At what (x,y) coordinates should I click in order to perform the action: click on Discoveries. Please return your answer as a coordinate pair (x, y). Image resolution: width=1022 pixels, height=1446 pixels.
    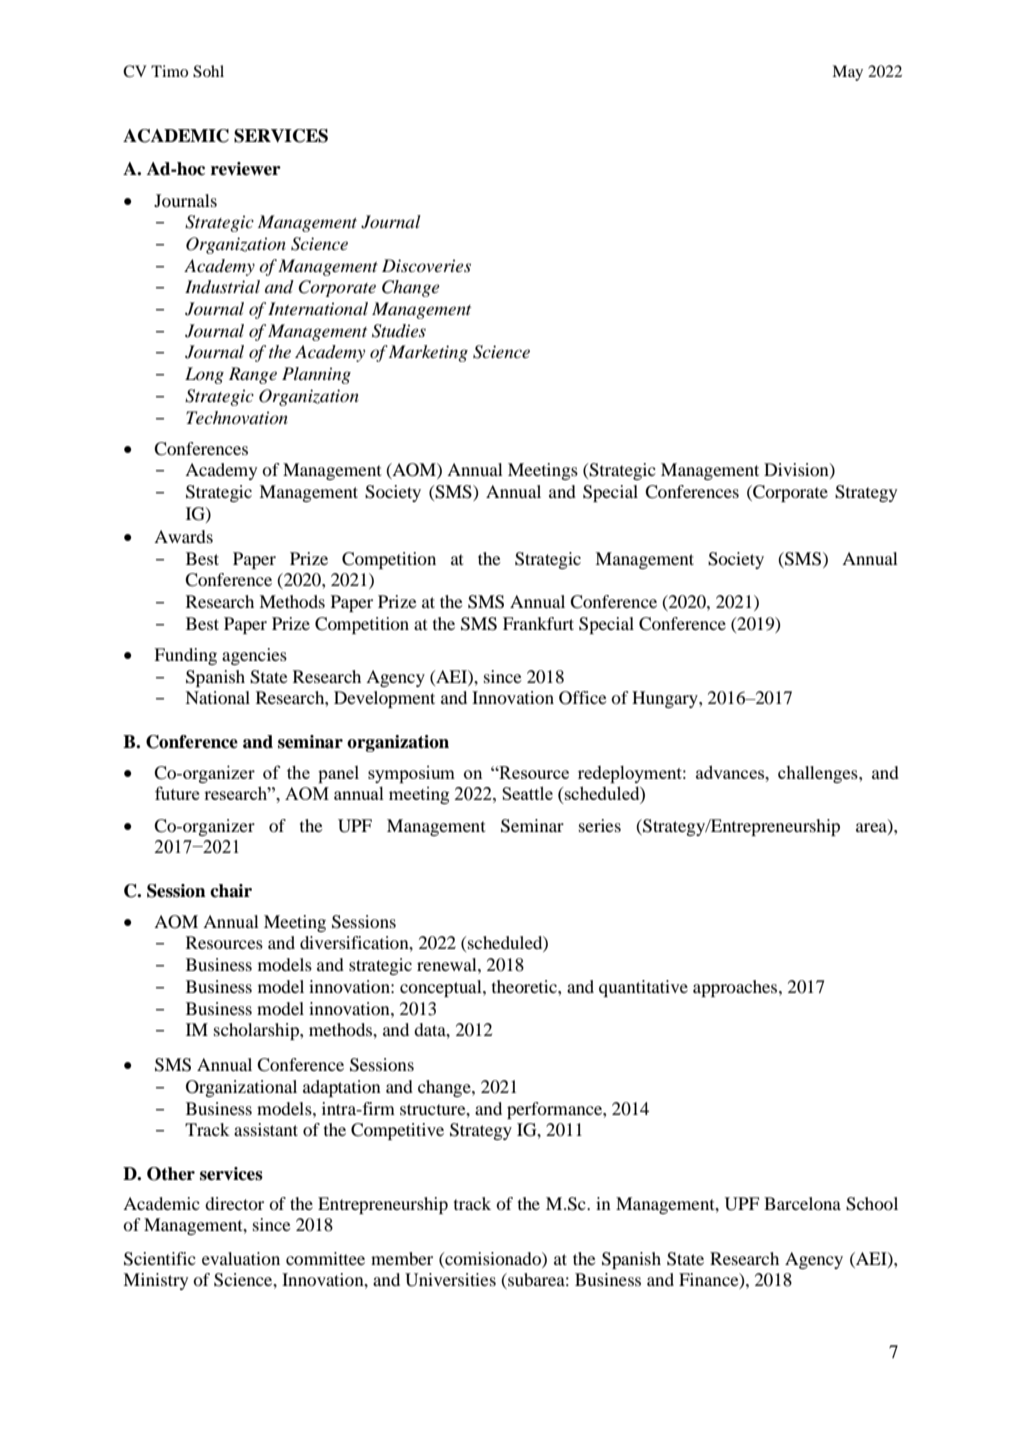
    Looking at the image, I should click on (426, 265).
